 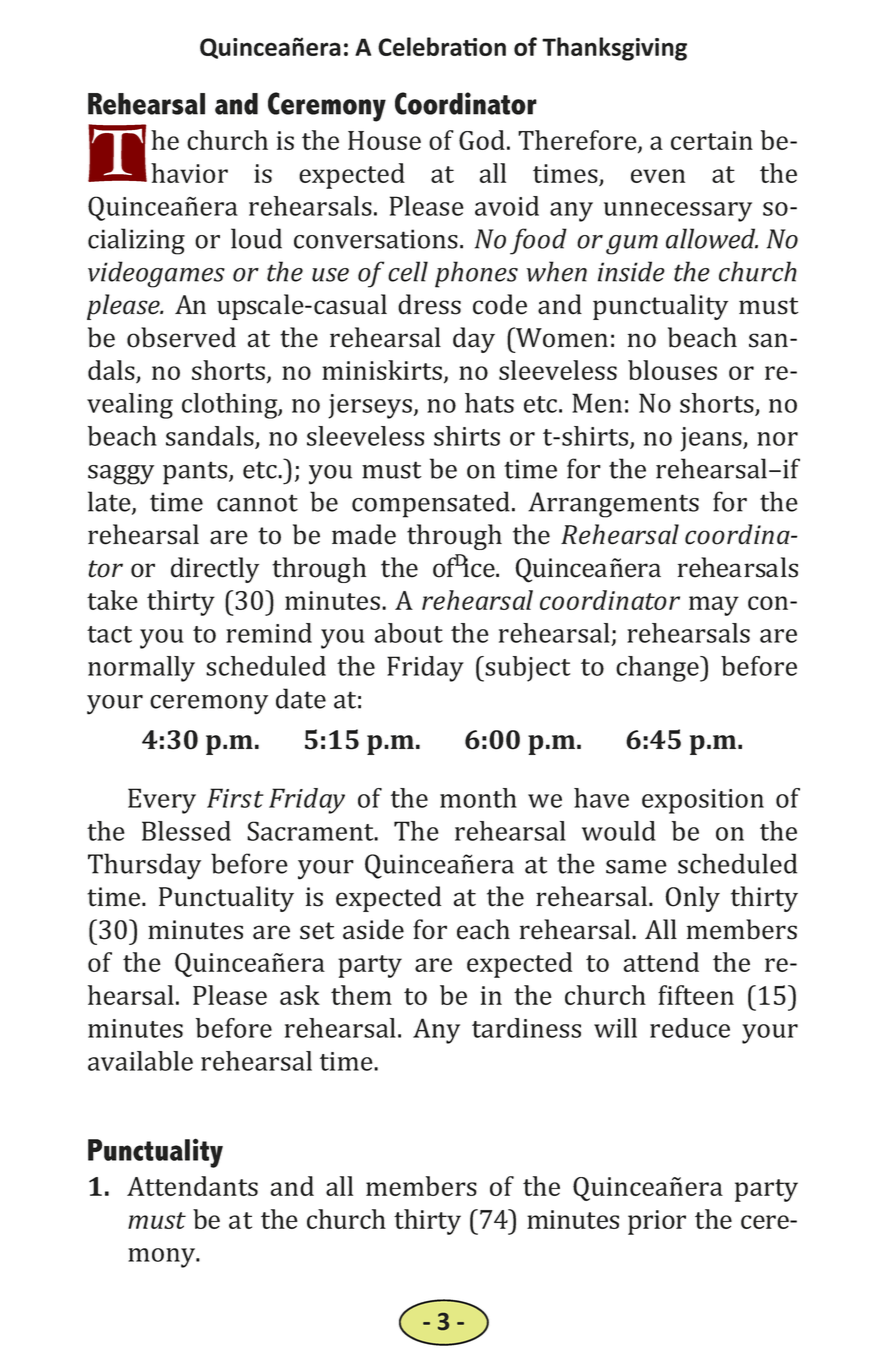 I want to click on loud, so click(x=256, y=238).
